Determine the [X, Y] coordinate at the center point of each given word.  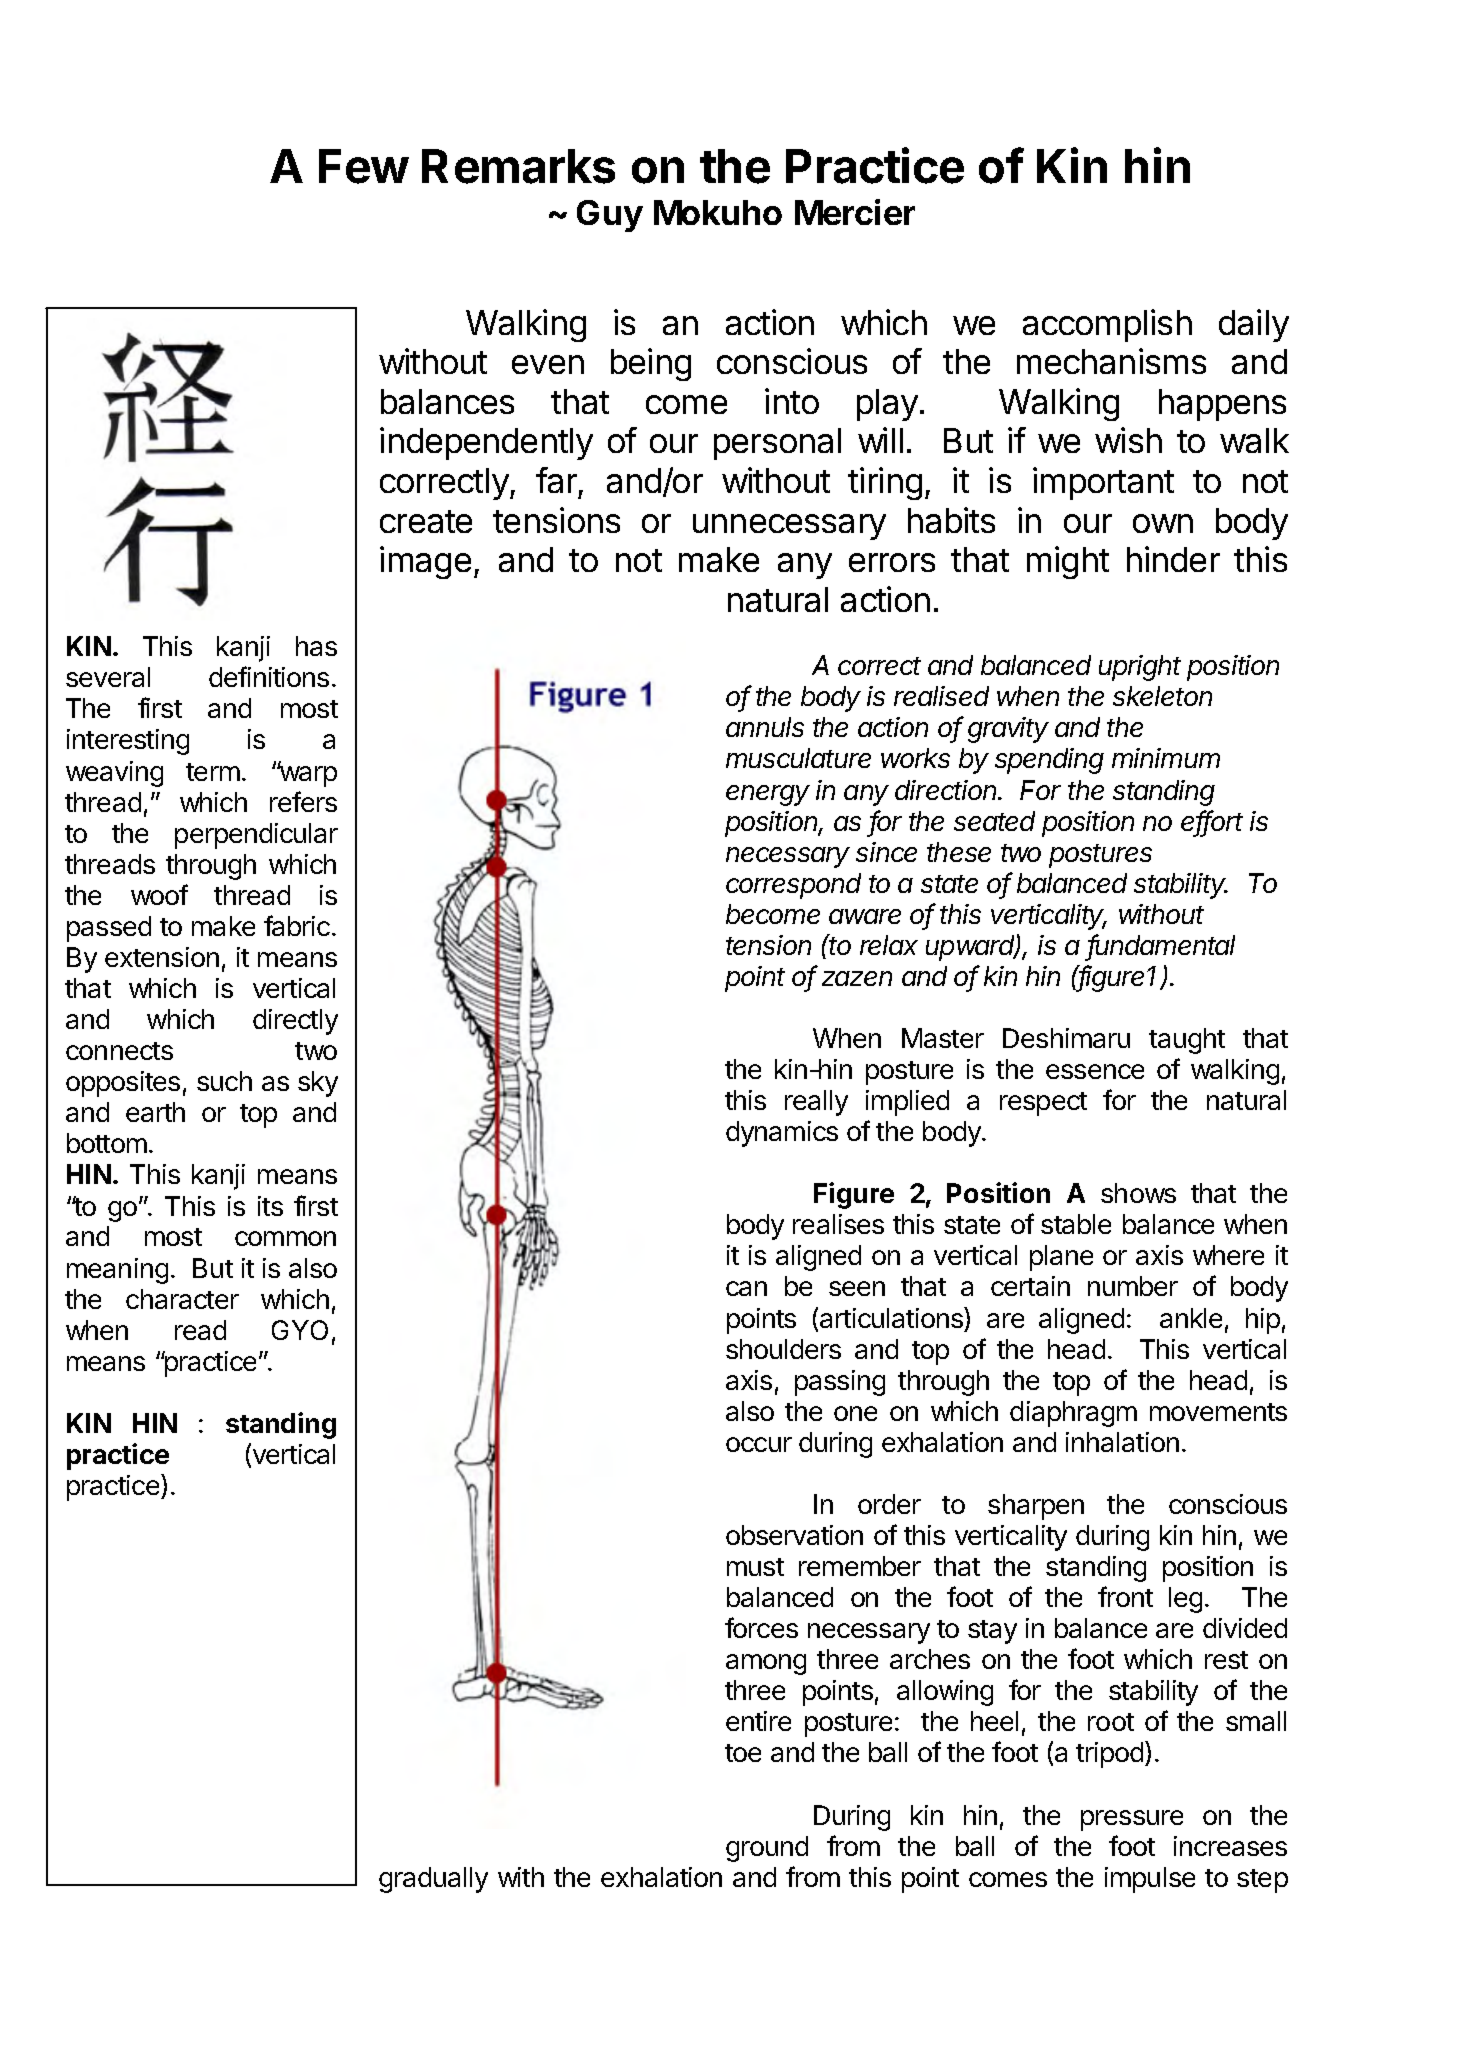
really [816, 1103]
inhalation [1122, 1442]
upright [1140, 668]
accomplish [1107, 325]
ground [767, 1849]
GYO [300, 1330]
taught [1187, 1041]
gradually [433, 1880]
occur [759, 1444]
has [316, 646]
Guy [610, 216]
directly [295, 1022]
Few [364, 166]
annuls [765, 727]
